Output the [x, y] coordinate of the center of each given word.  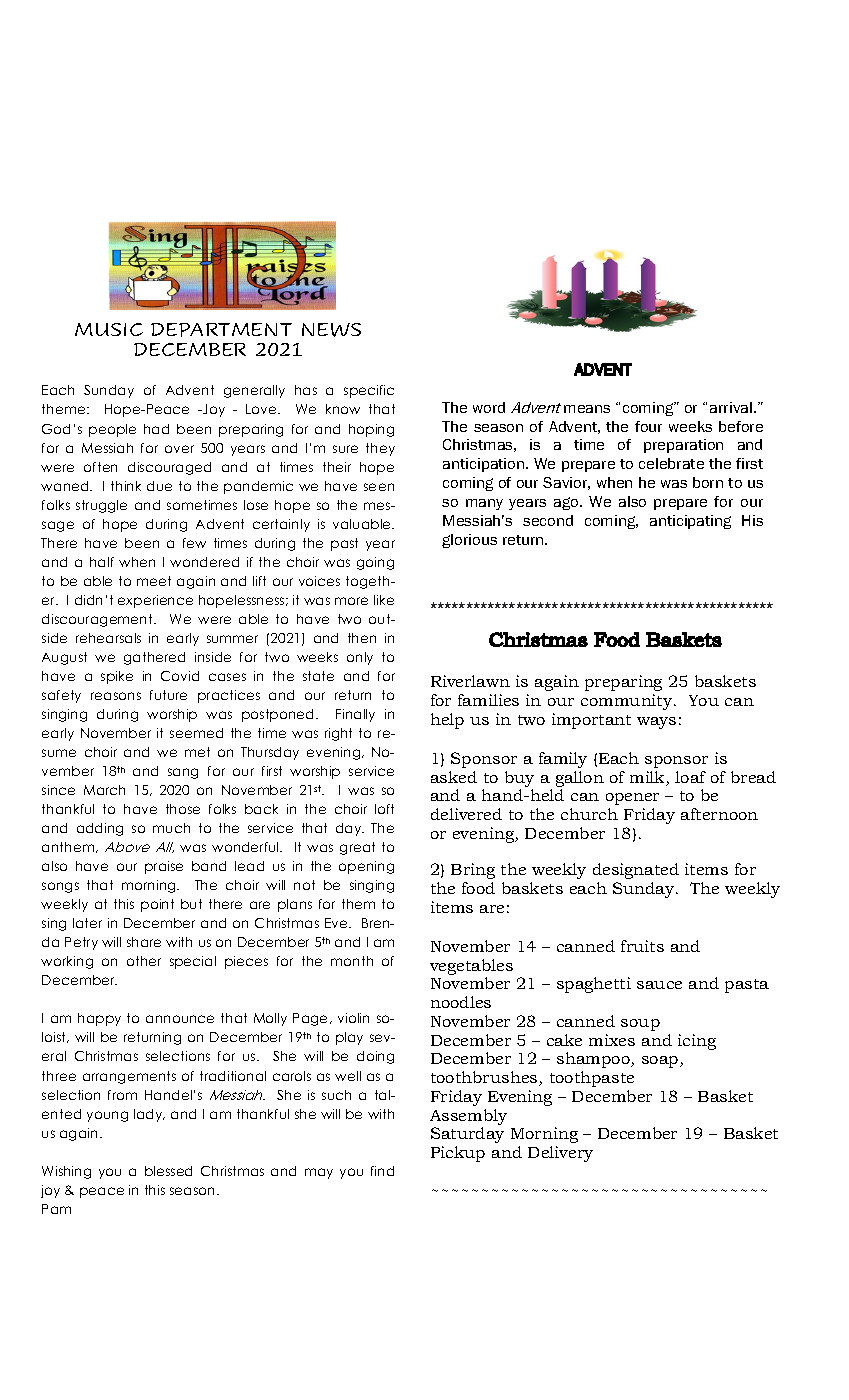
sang [183, 773]
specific [369, 391]
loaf [690, 777]
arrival [731, 407]
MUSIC [109, 329]
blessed [168, 1171]
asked [454, 777]
